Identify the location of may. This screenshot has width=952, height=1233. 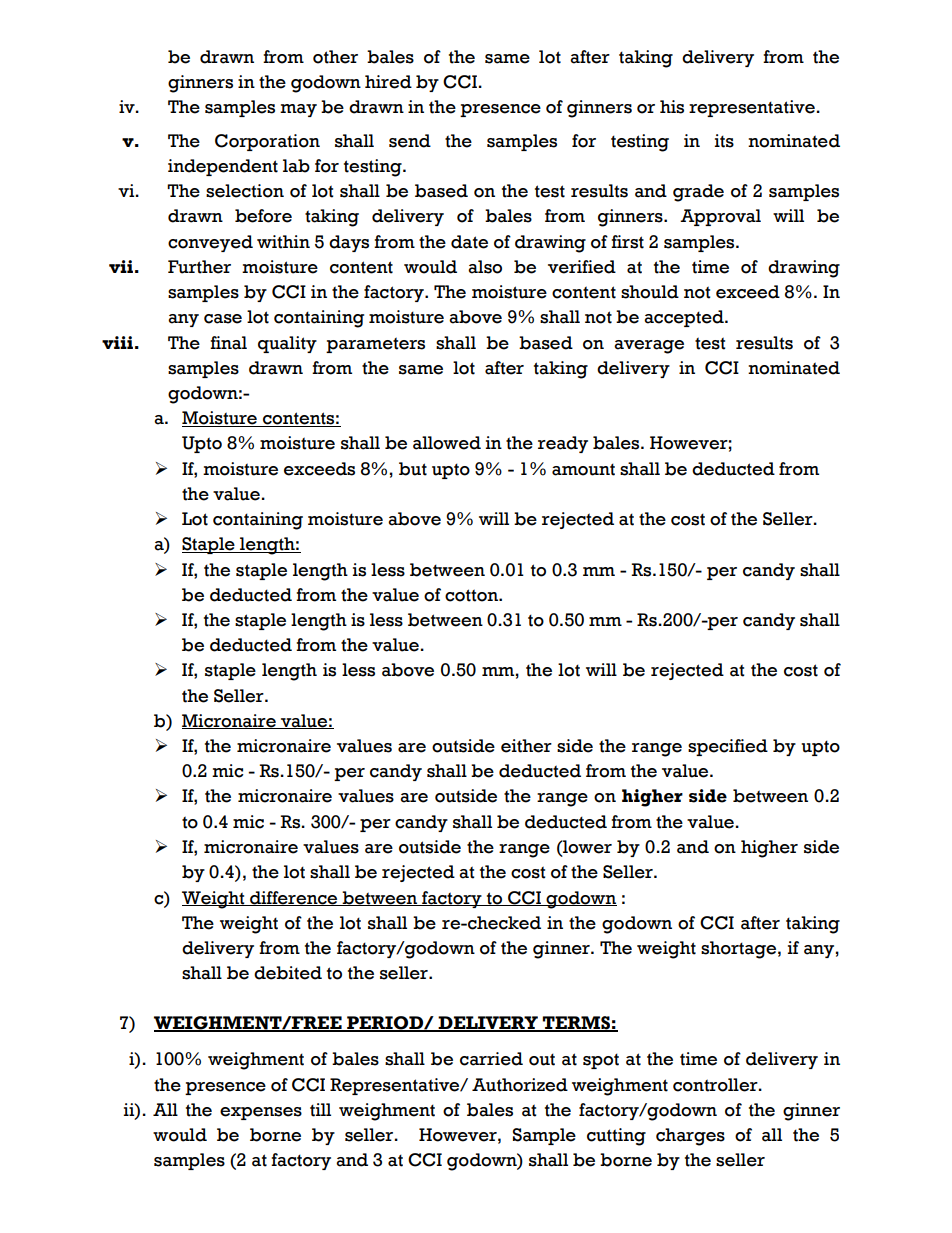
(298, 110).
